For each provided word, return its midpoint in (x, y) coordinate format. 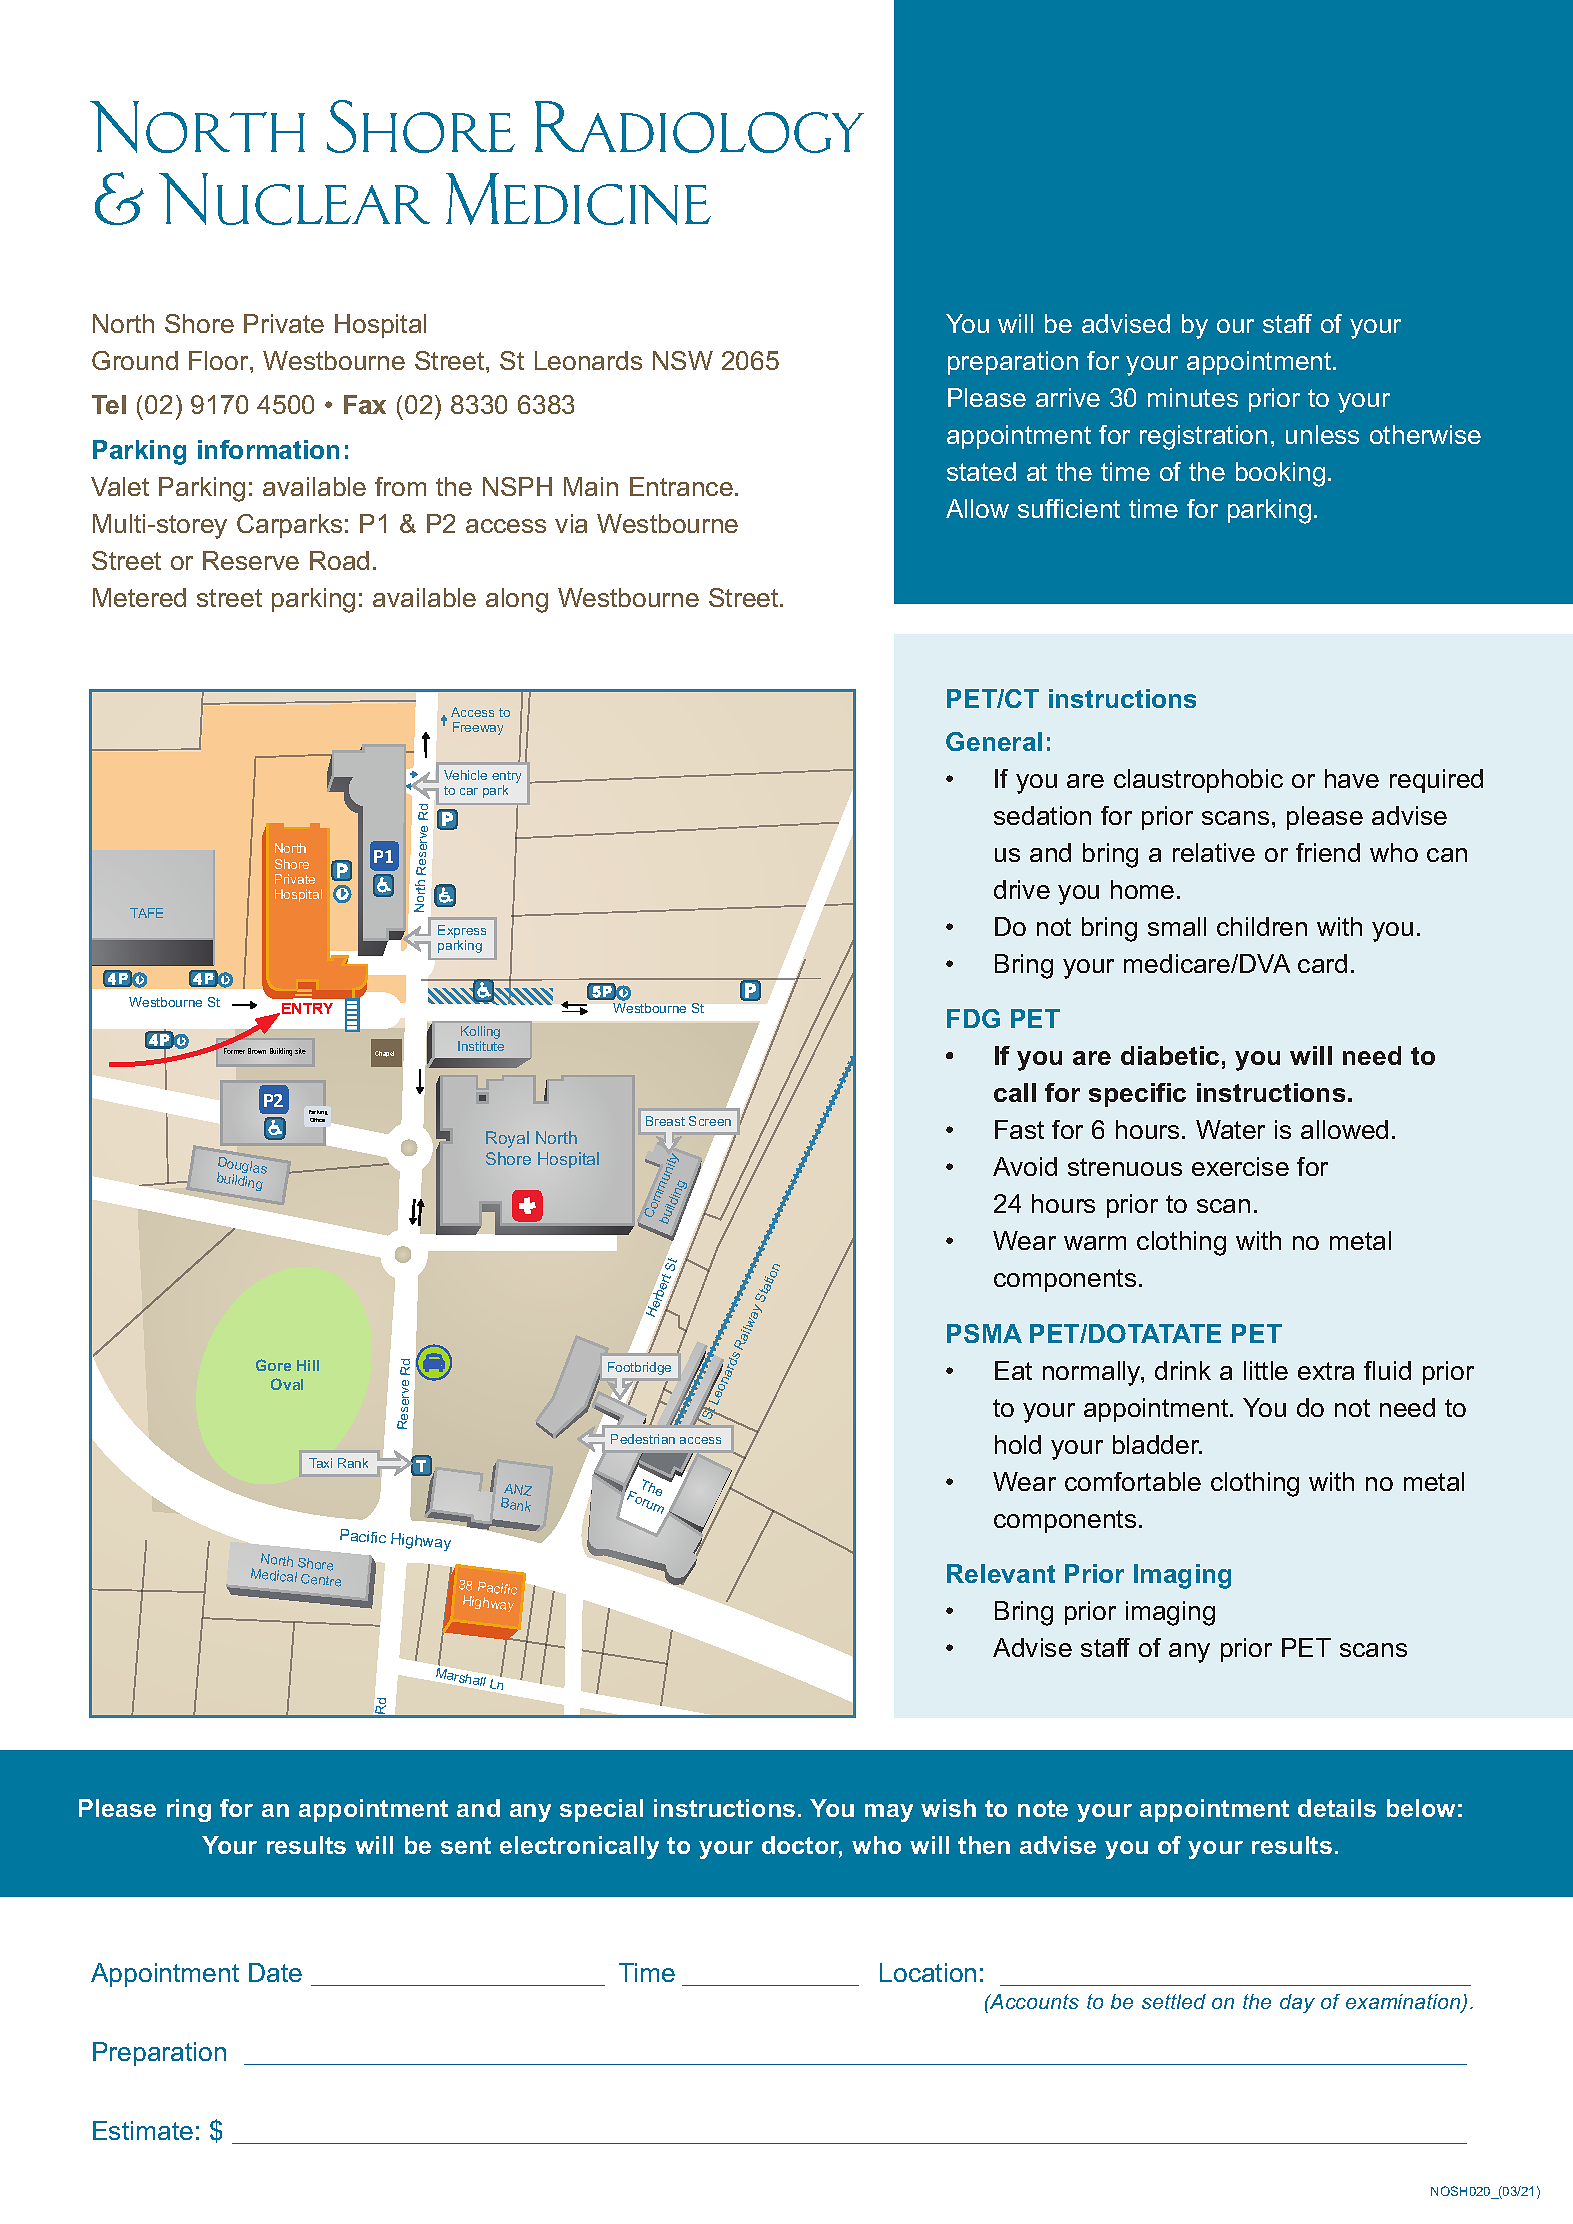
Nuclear (294, 199)
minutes (1193, 397)
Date (275, 1972)
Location (928, 1972)
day (1297, 2003)
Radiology (699, 127)
